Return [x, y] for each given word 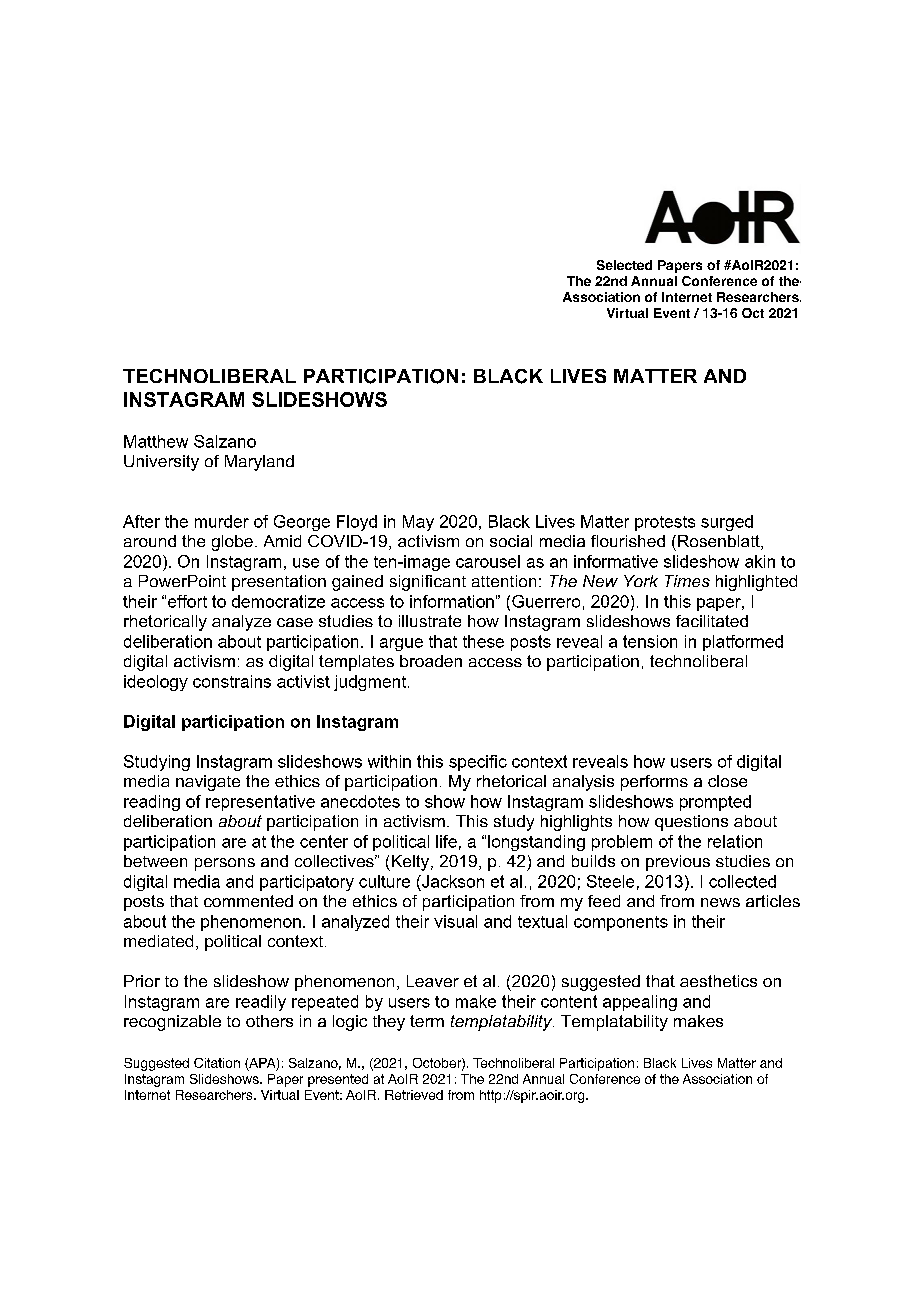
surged [727, 523]
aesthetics [718, 981]
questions [691, 823]
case [295, 622]
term [427, 1021]
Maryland [259, 463]
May [418, 523]
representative [260, 803]
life [446, 841]
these [483, 641]
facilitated [712, 621]
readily [261, 1003]
